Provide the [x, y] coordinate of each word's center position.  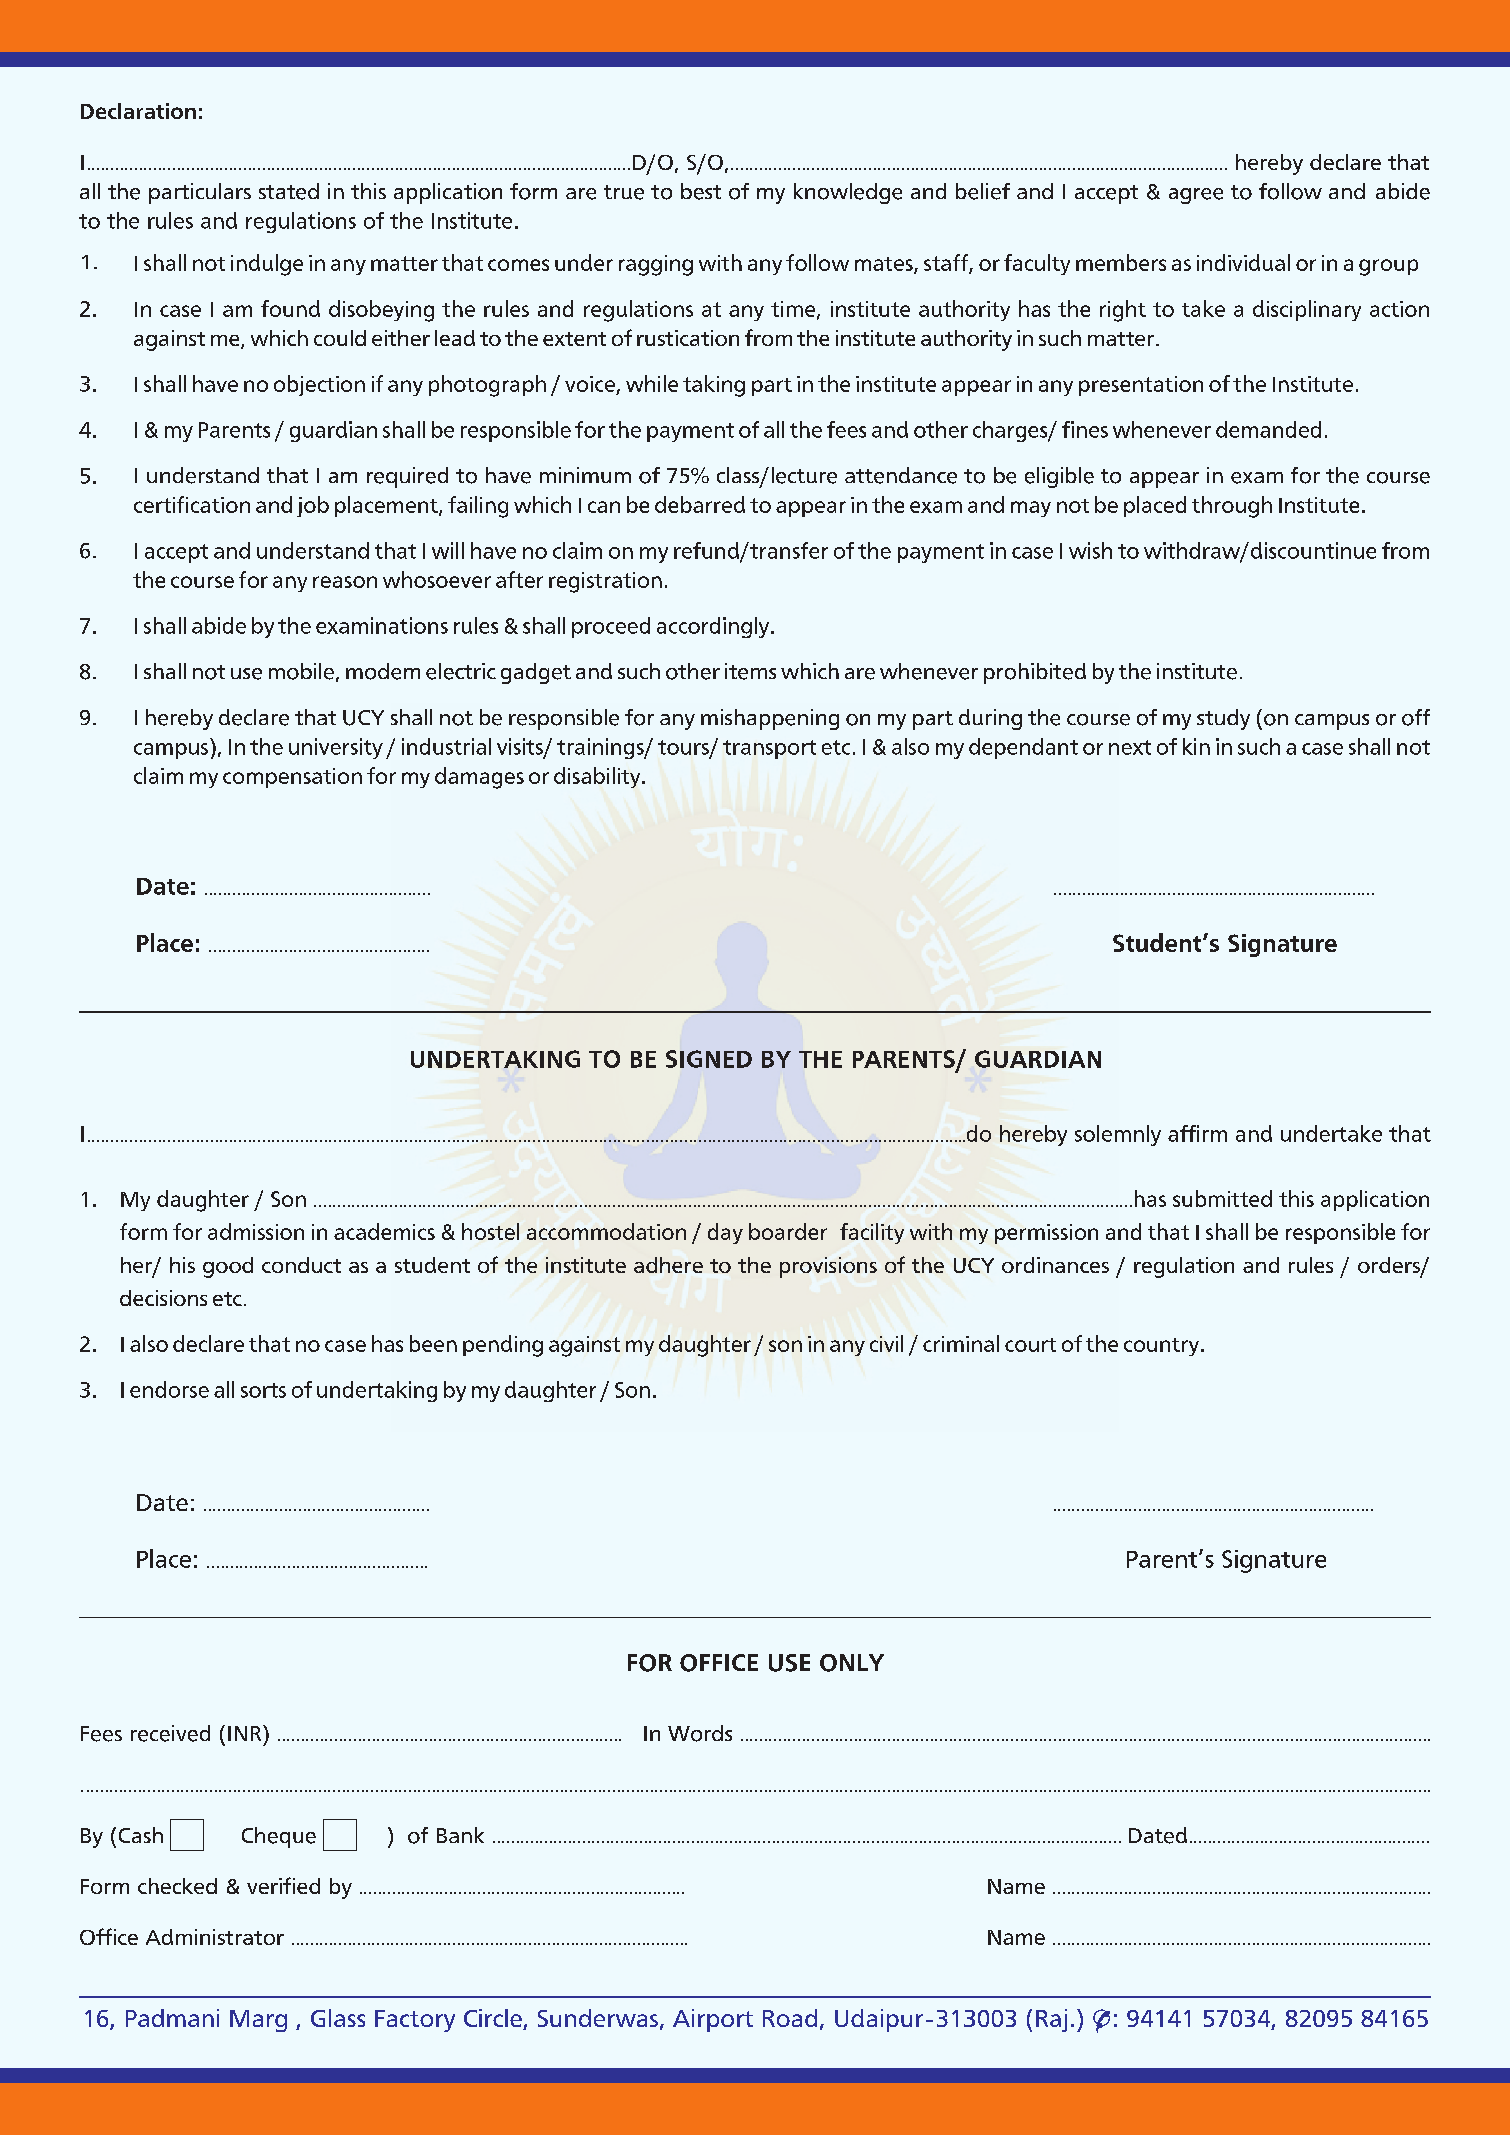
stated [289, 191]
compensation [292, 778]
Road [790, 2018]
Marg [258, 2021]
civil [886, 1343]
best [701, 191]
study [1223, 719]
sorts [263, 1390]
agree [1196, 196]
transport [769, 749]
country [1161, 1347]
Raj [1051, 2020]
